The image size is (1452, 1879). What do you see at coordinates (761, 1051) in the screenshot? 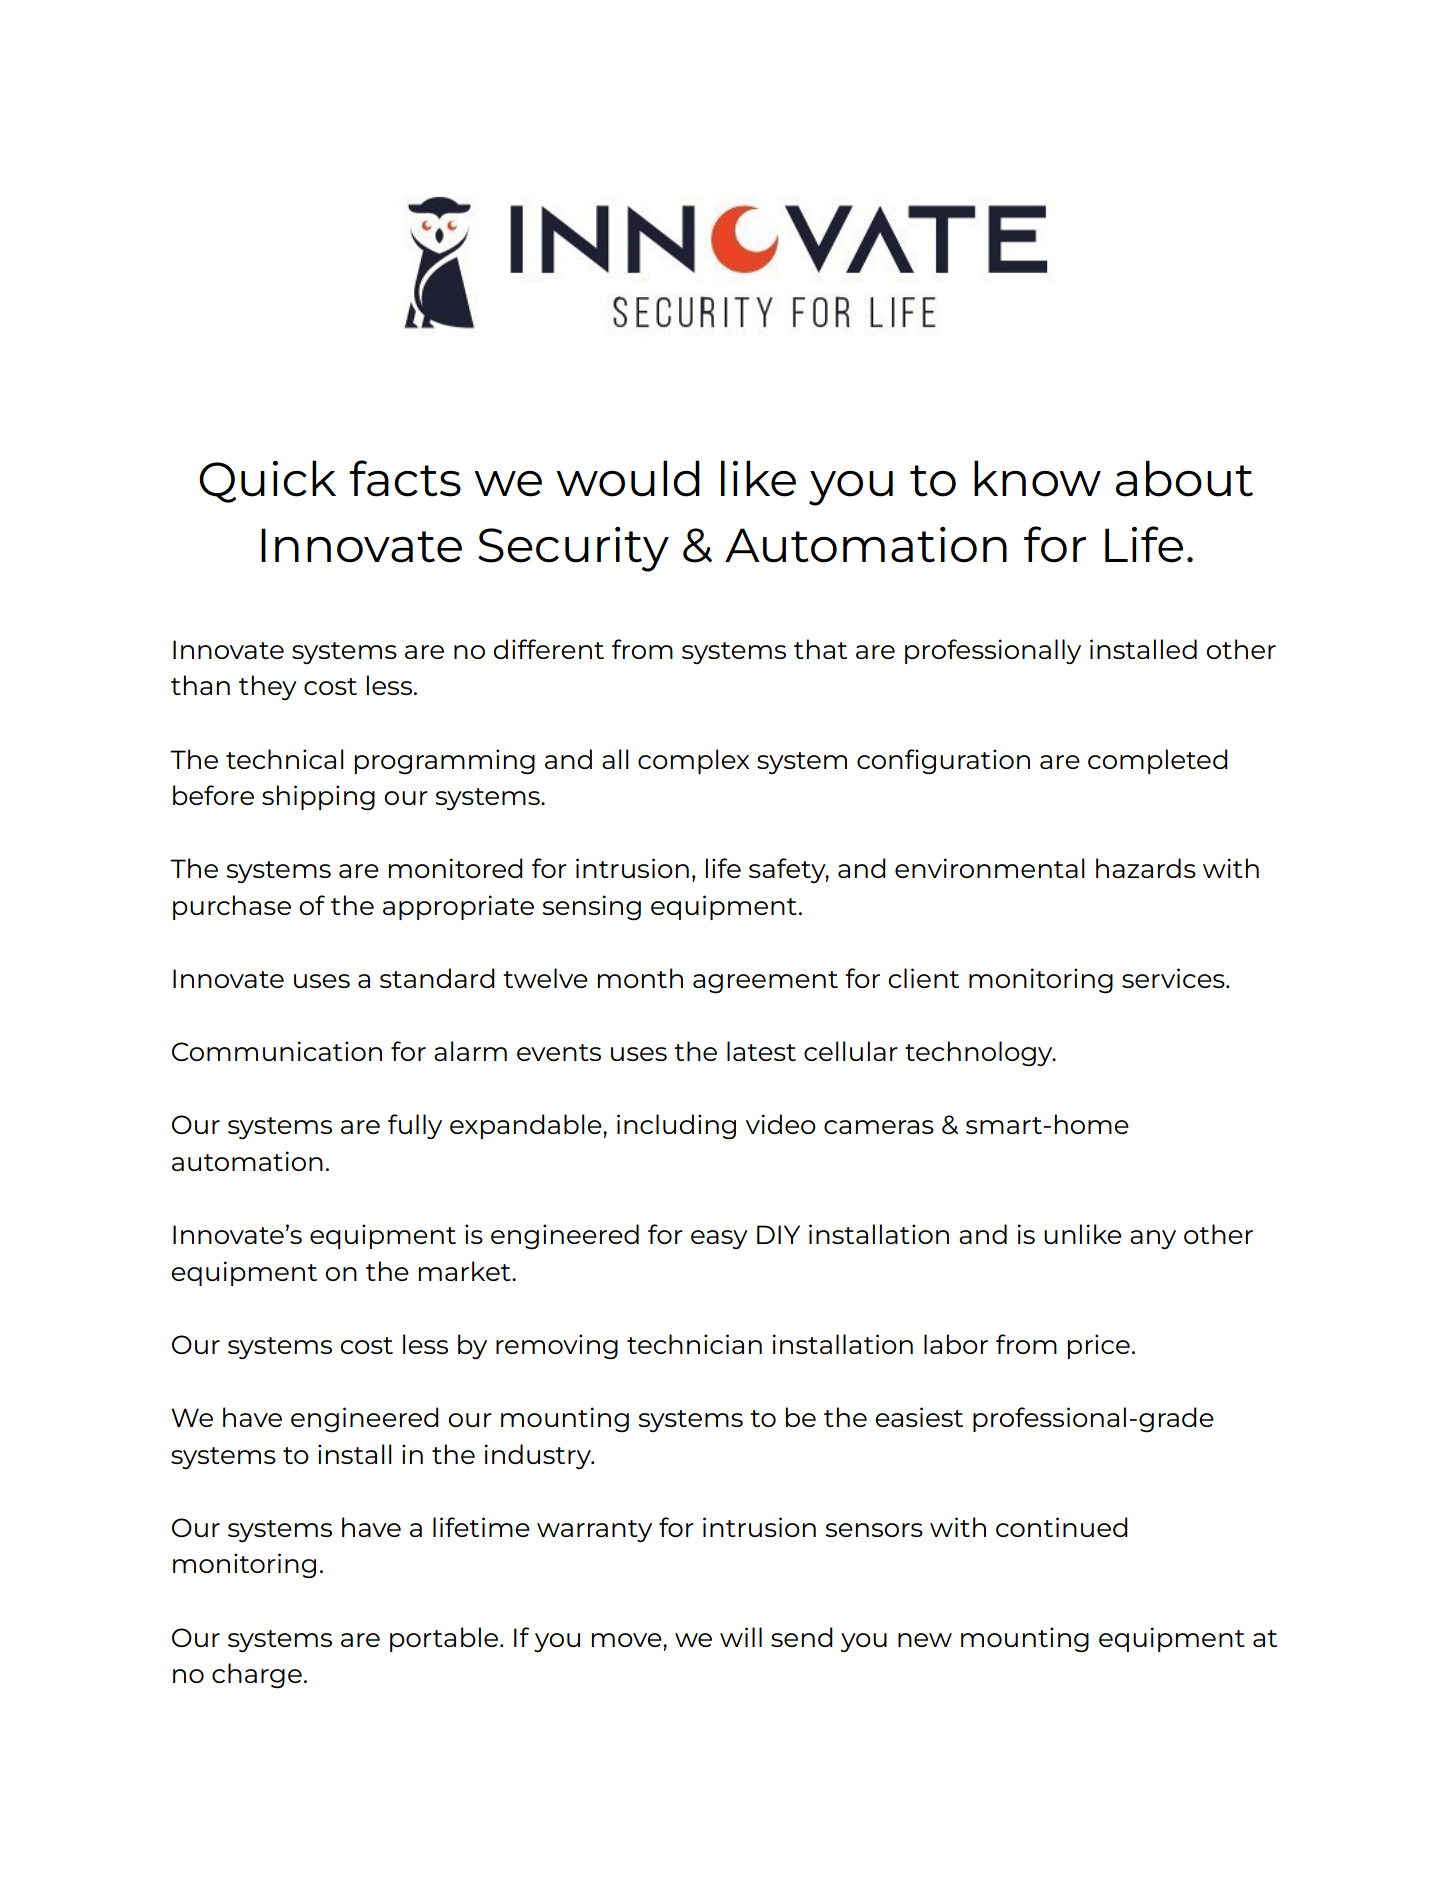
I see `latest` at bounding box center [761, 1051].
